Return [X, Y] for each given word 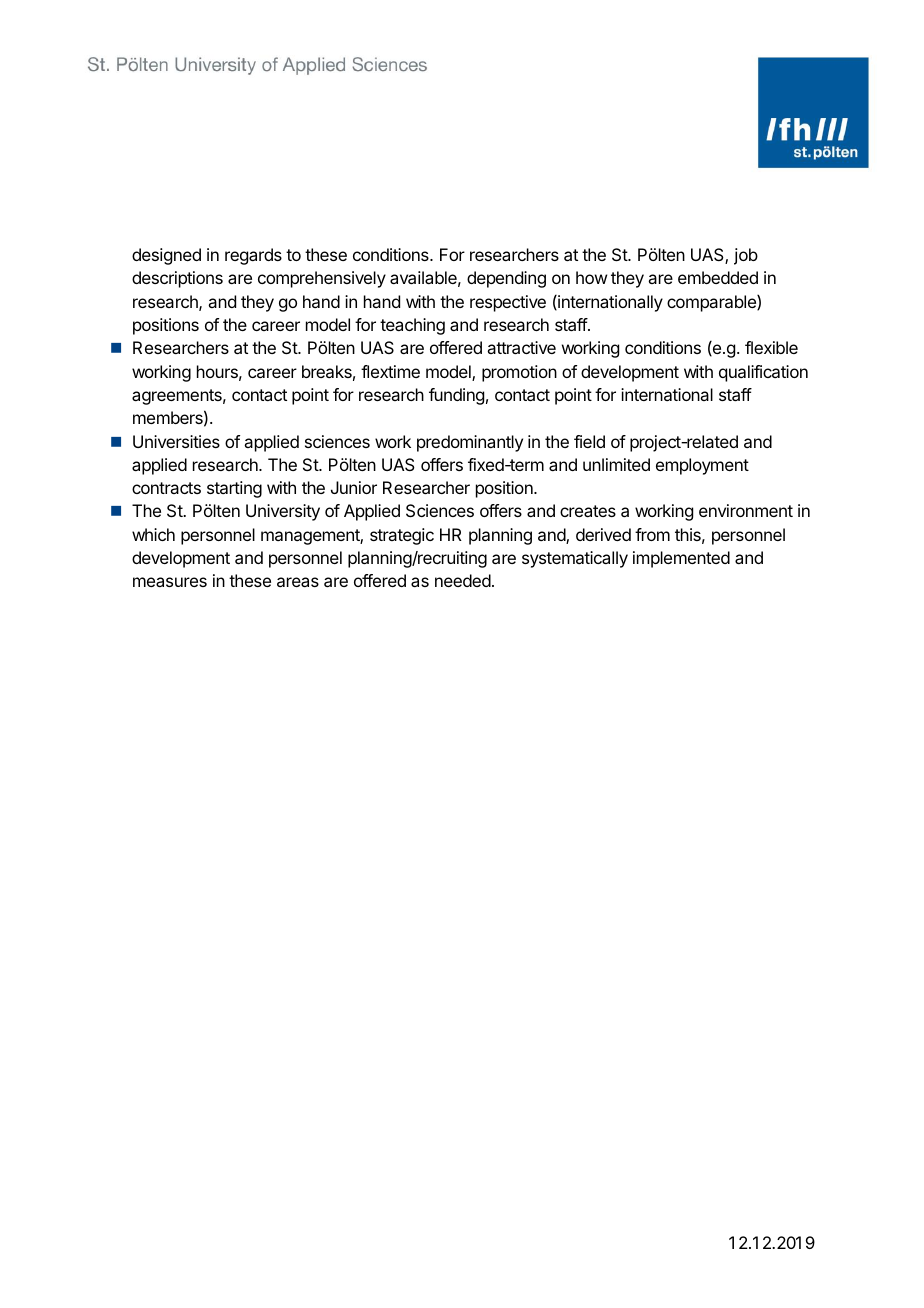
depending [506, 279]
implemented [681, 559]
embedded [718, 277]
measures [170, 582]
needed [463, 580]
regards [253, 256]
